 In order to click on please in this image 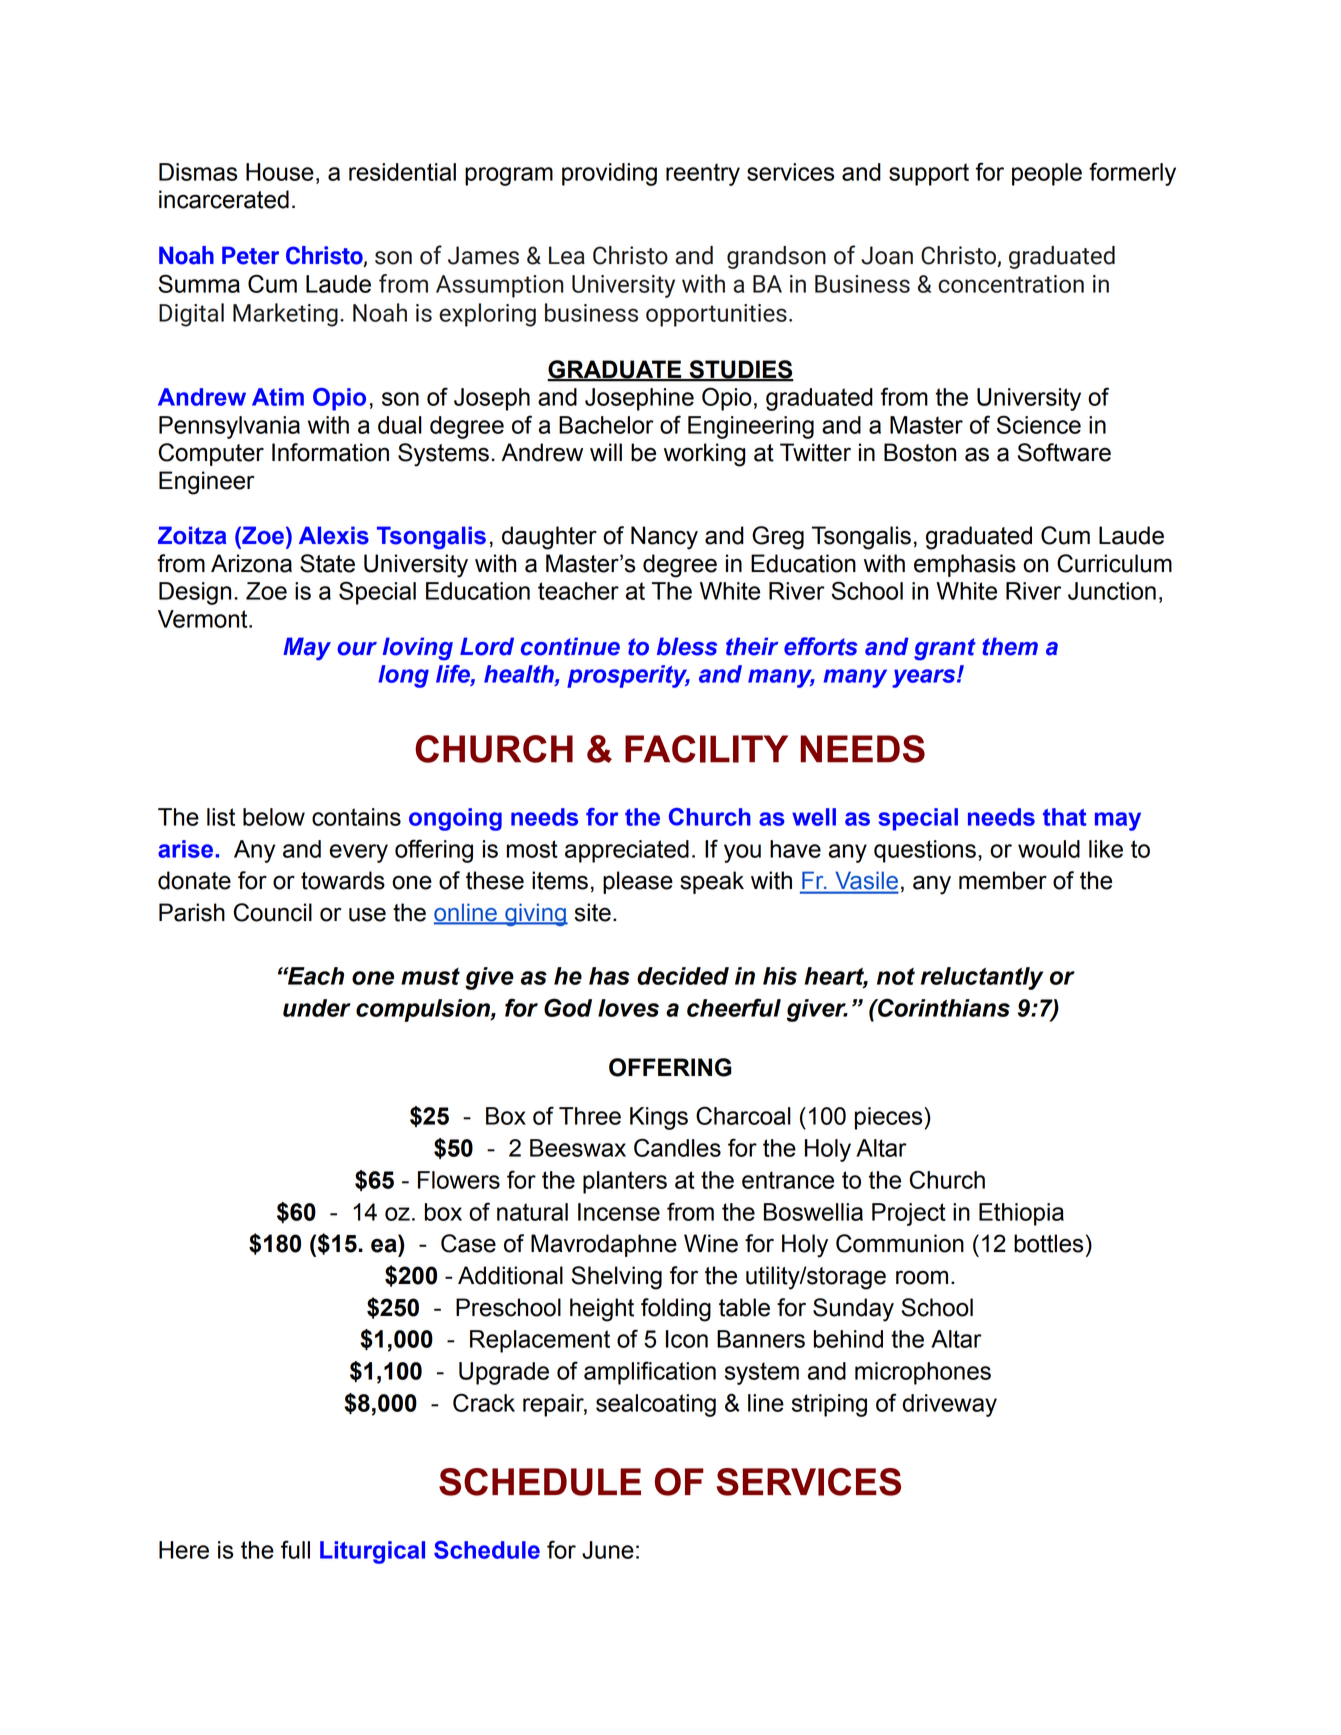, I will do `click(638, 882)`.
